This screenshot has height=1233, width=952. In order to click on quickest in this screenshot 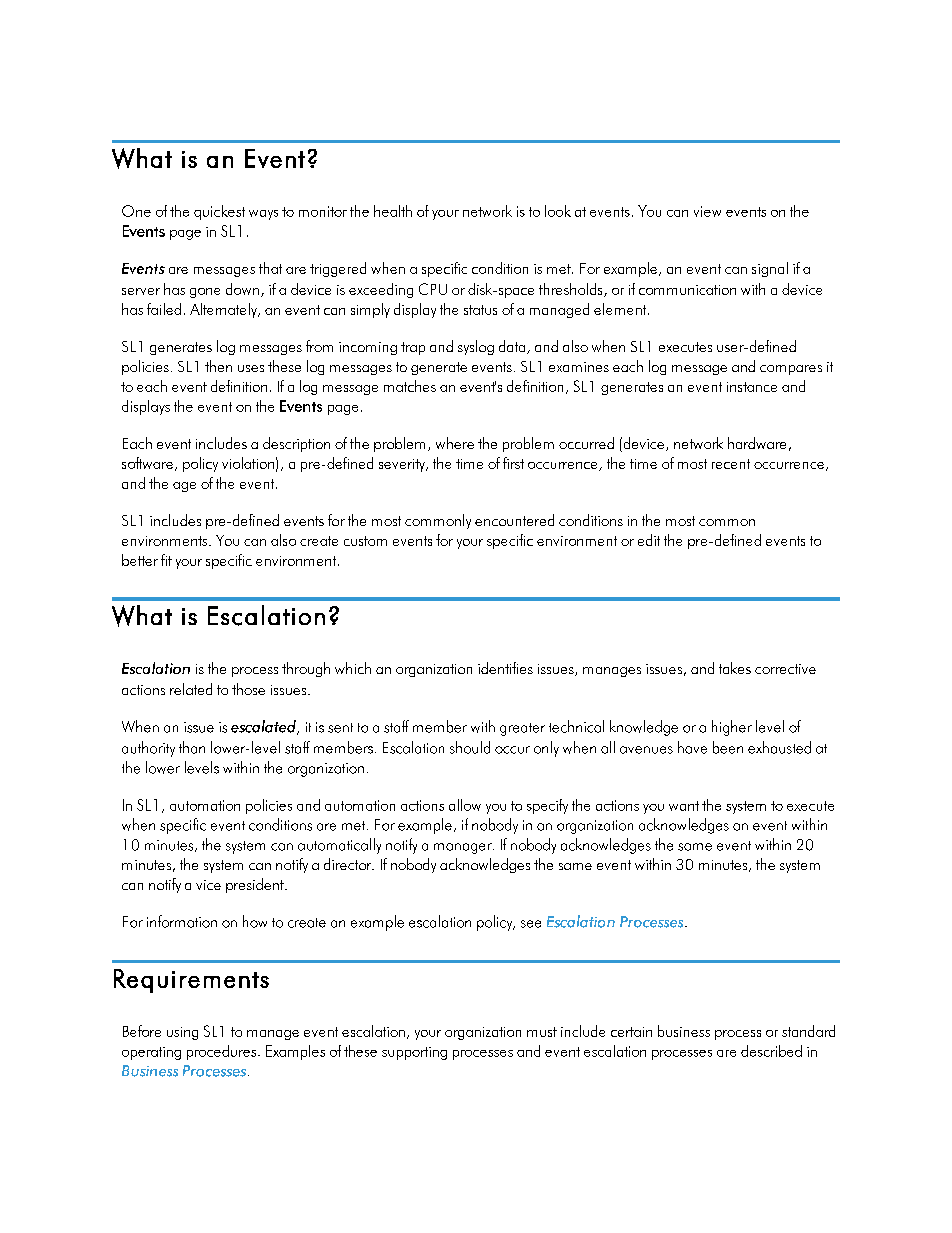, I will do `click(219, 212)`.
